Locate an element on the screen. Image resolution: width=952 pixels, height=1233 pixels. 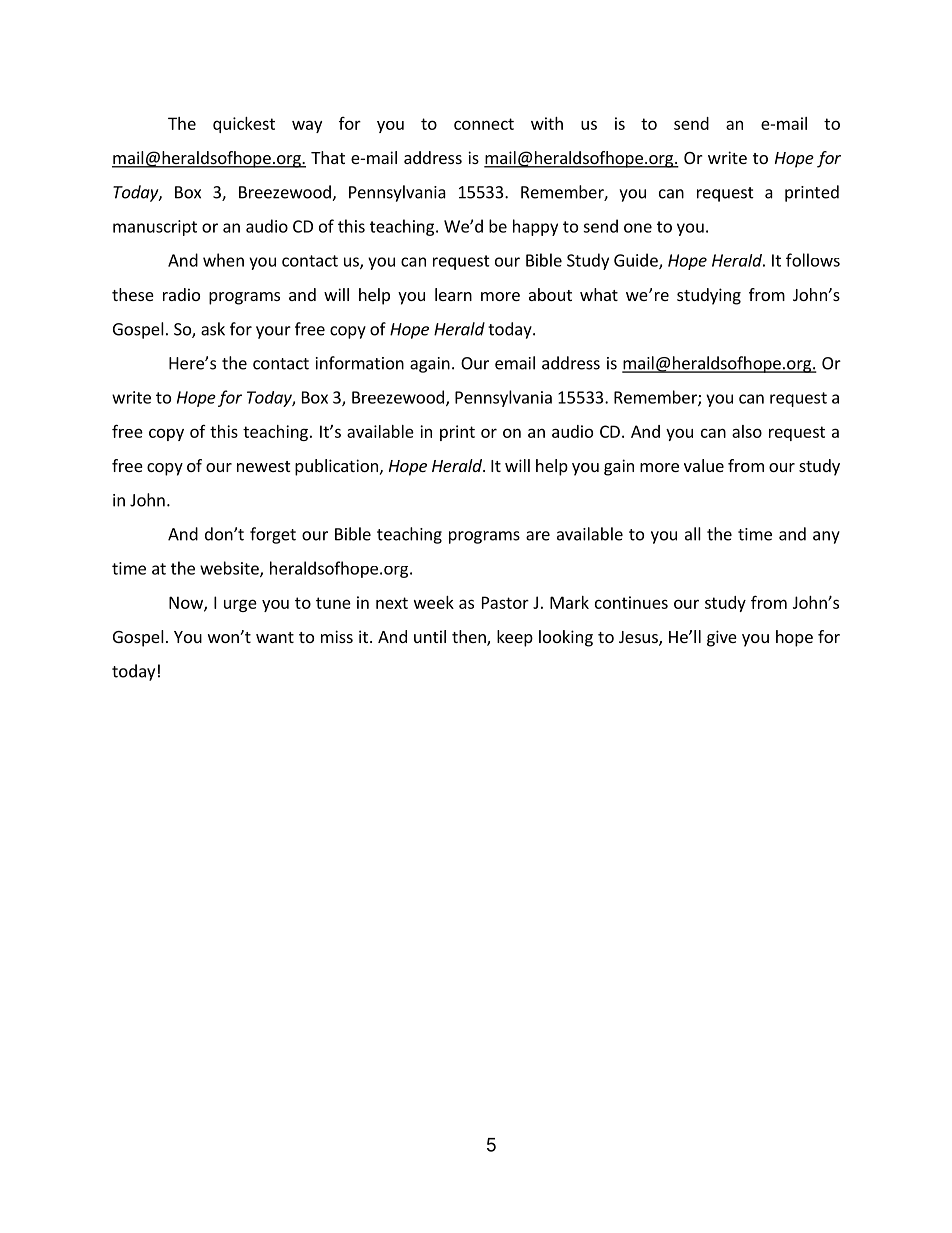
urge is located at coordinates (240, 605).
